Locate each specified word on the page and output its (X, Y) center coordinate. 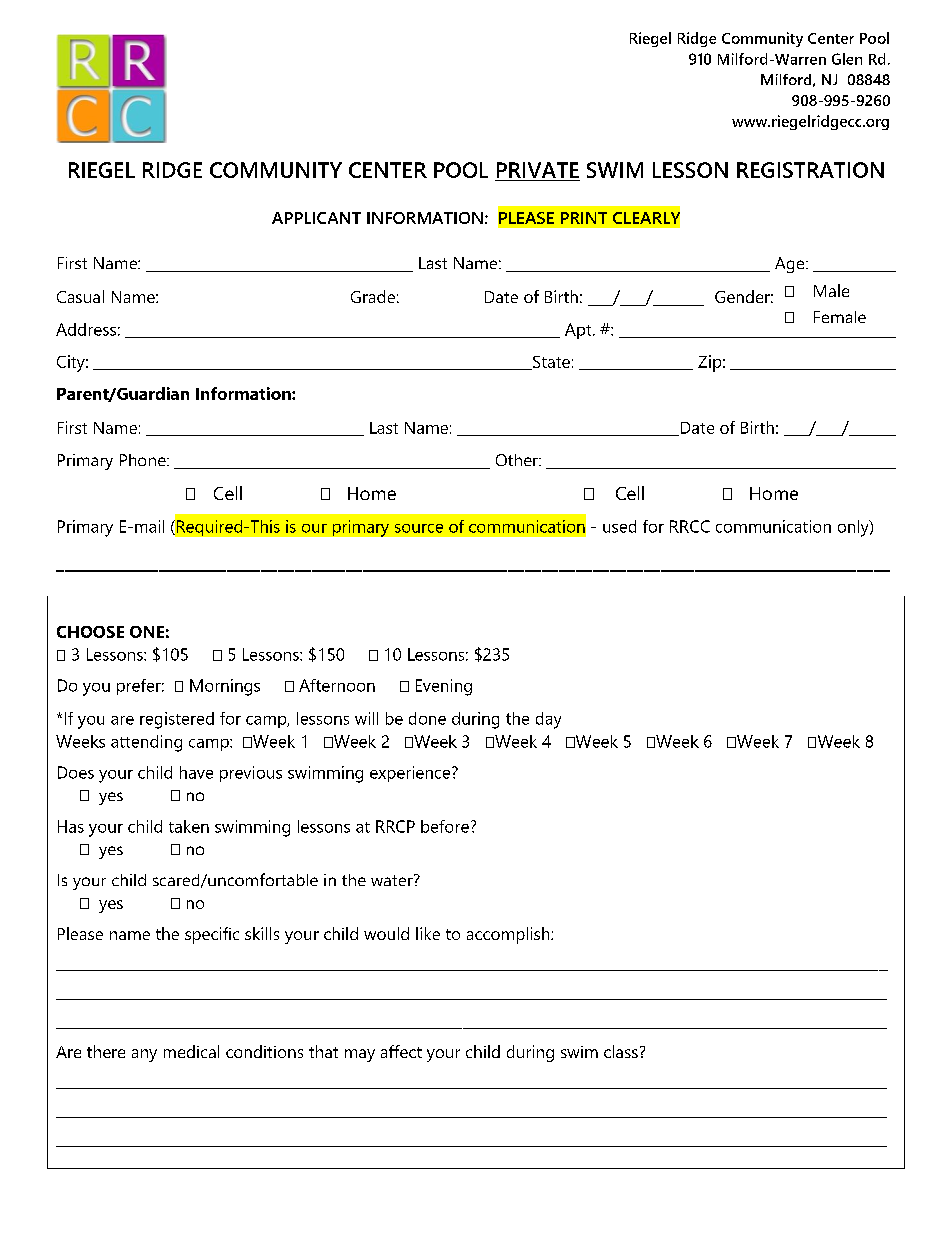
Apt (579, 331)
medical (191, 1051)
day (548, 720)
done (427, 718)
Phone (144, 460)
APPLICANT (316, 218)
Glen (847, 59)
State (550, 363)
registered (177, 720)
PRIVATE (538, 170)
